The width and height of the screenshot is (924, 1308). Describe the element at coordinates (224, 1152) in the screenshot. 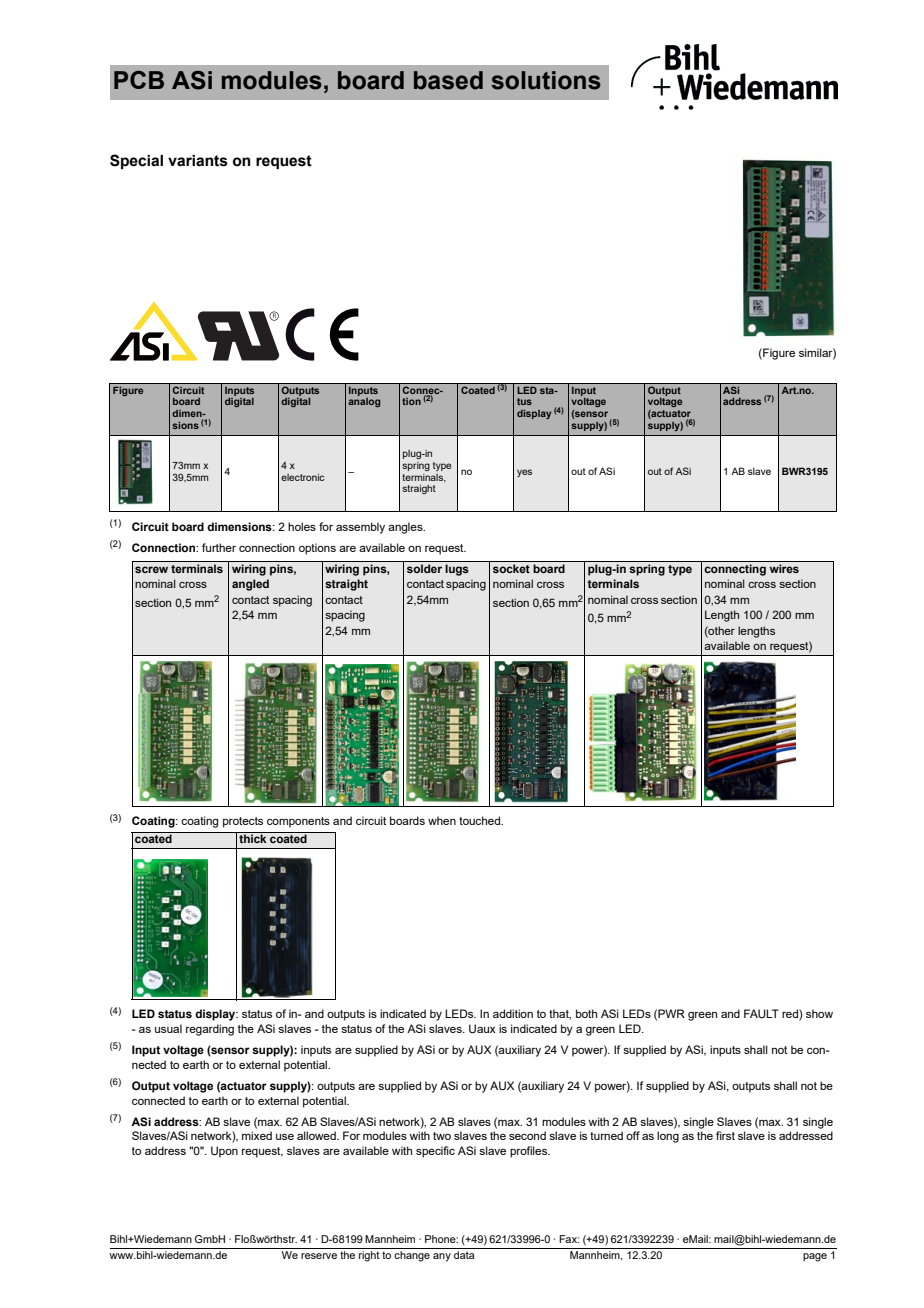

I see `Upon` at that location.
